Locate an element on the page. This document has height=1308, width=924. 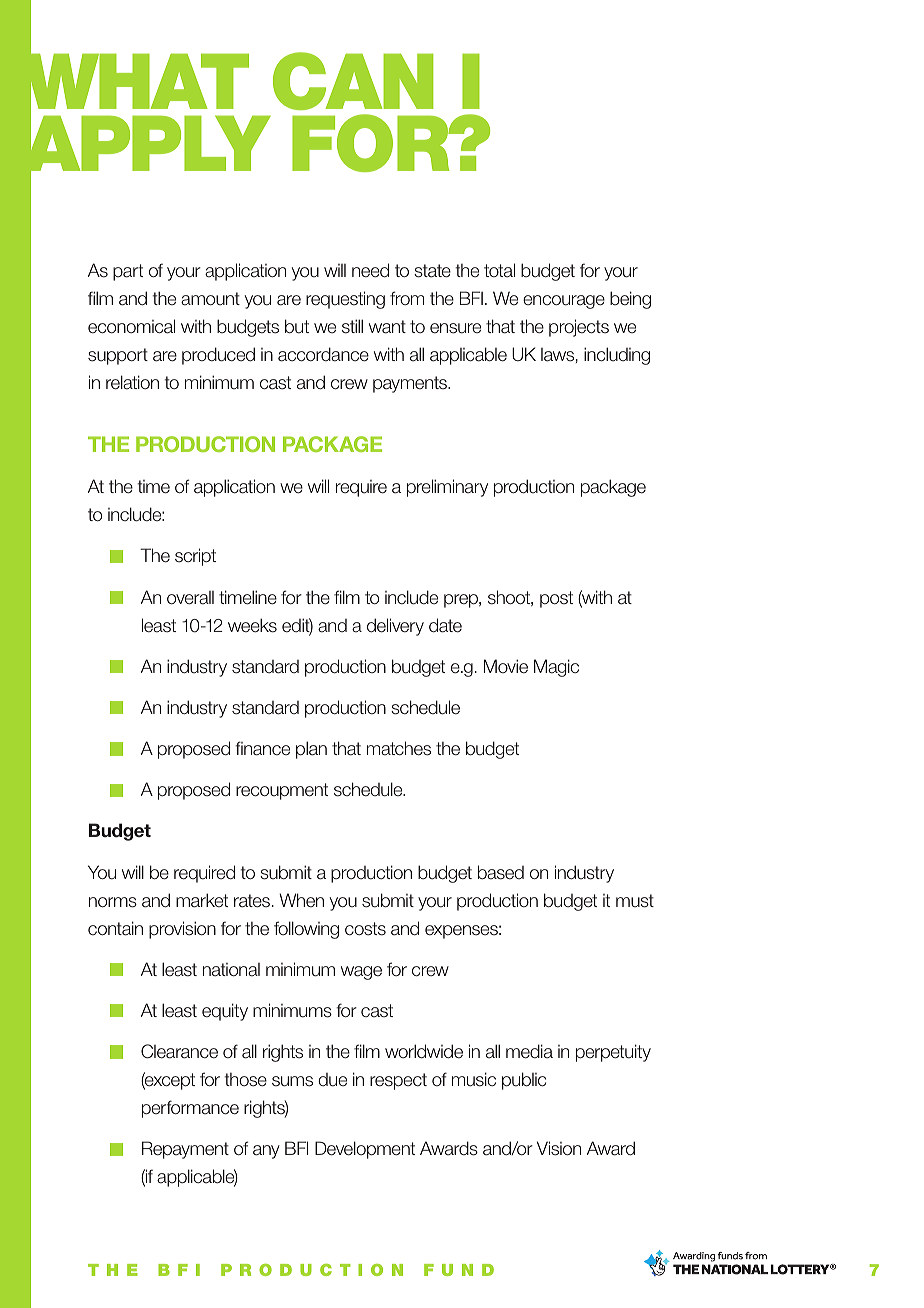
want is located at coordinates (387, 327).
